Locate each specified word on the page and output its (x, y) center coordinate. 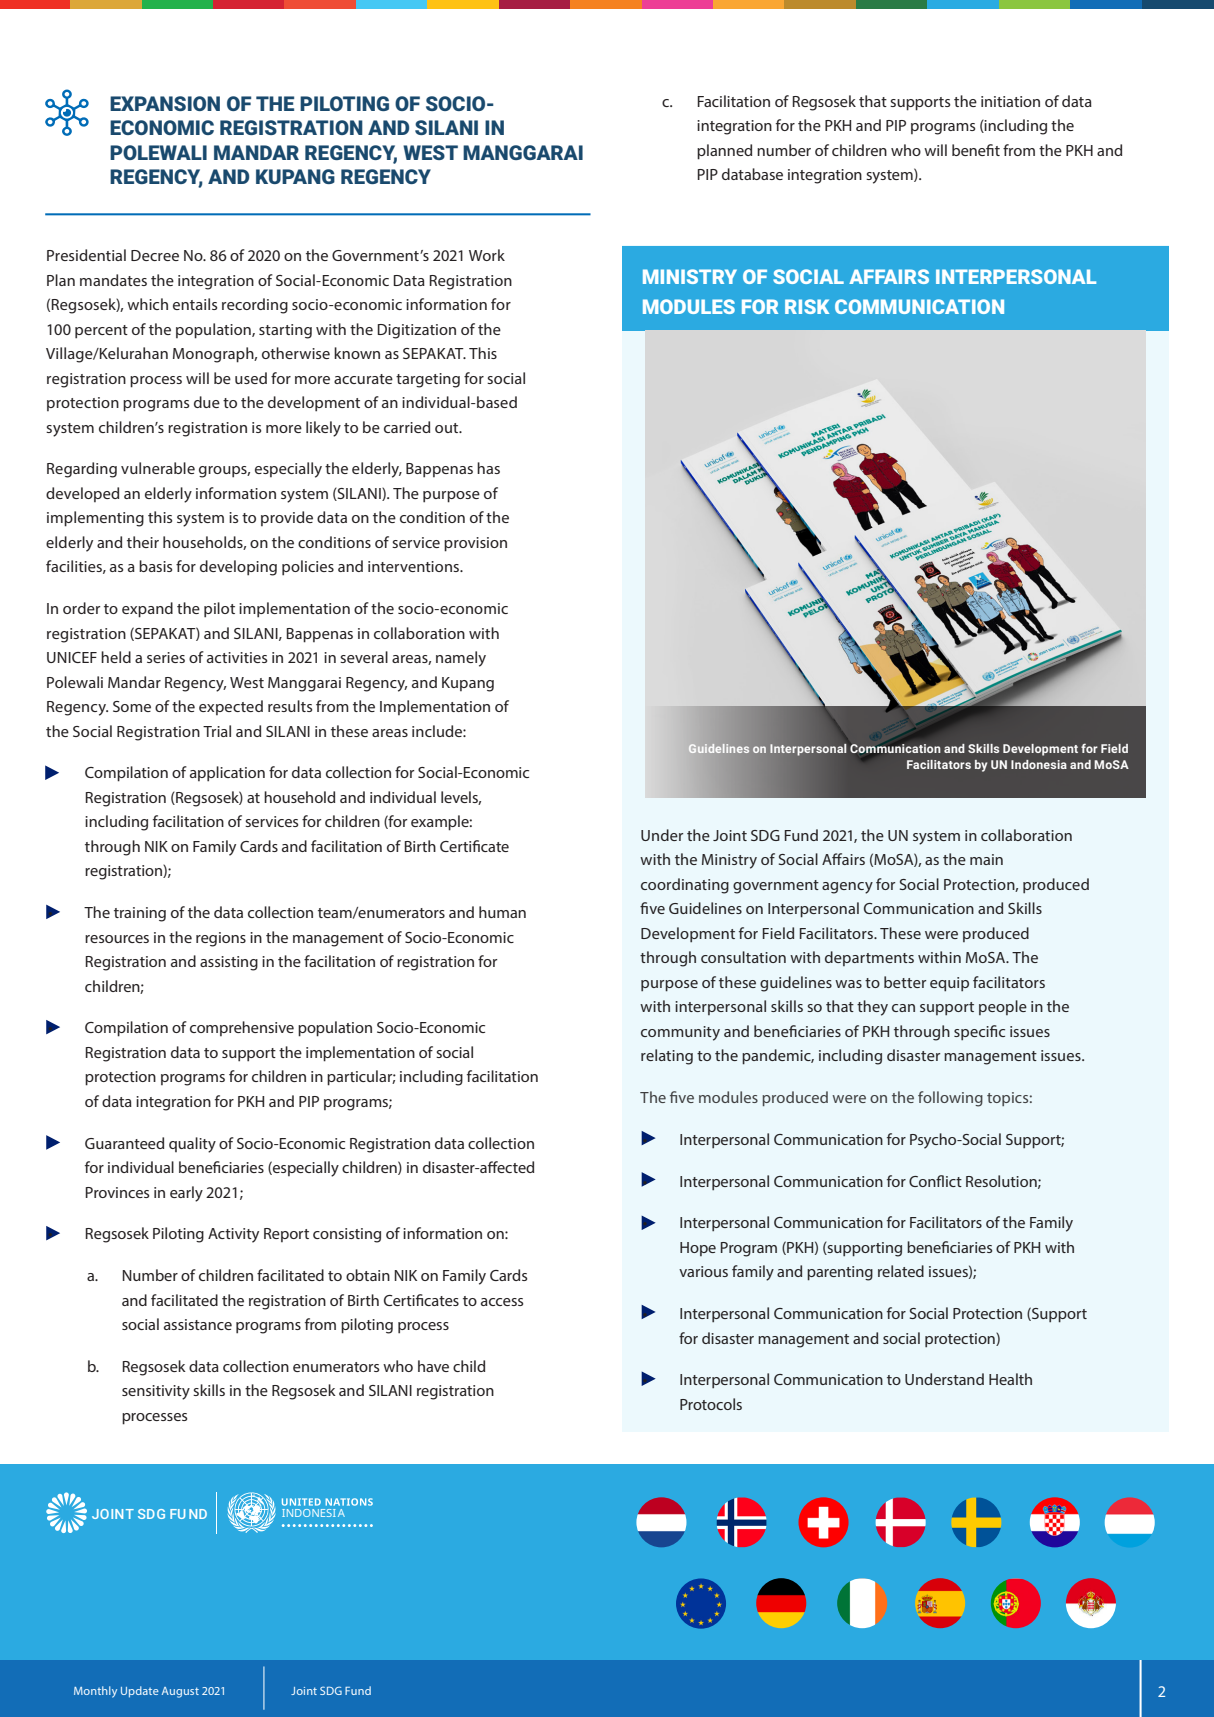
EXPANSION (165, 103)
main (986, 859)
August (180, 1692)
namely (461, 659)
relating (667, 1057)
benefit (976, 150)
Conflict (935, 1181)
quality (192, 1145)
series (166, 657)
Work (487, 255)
